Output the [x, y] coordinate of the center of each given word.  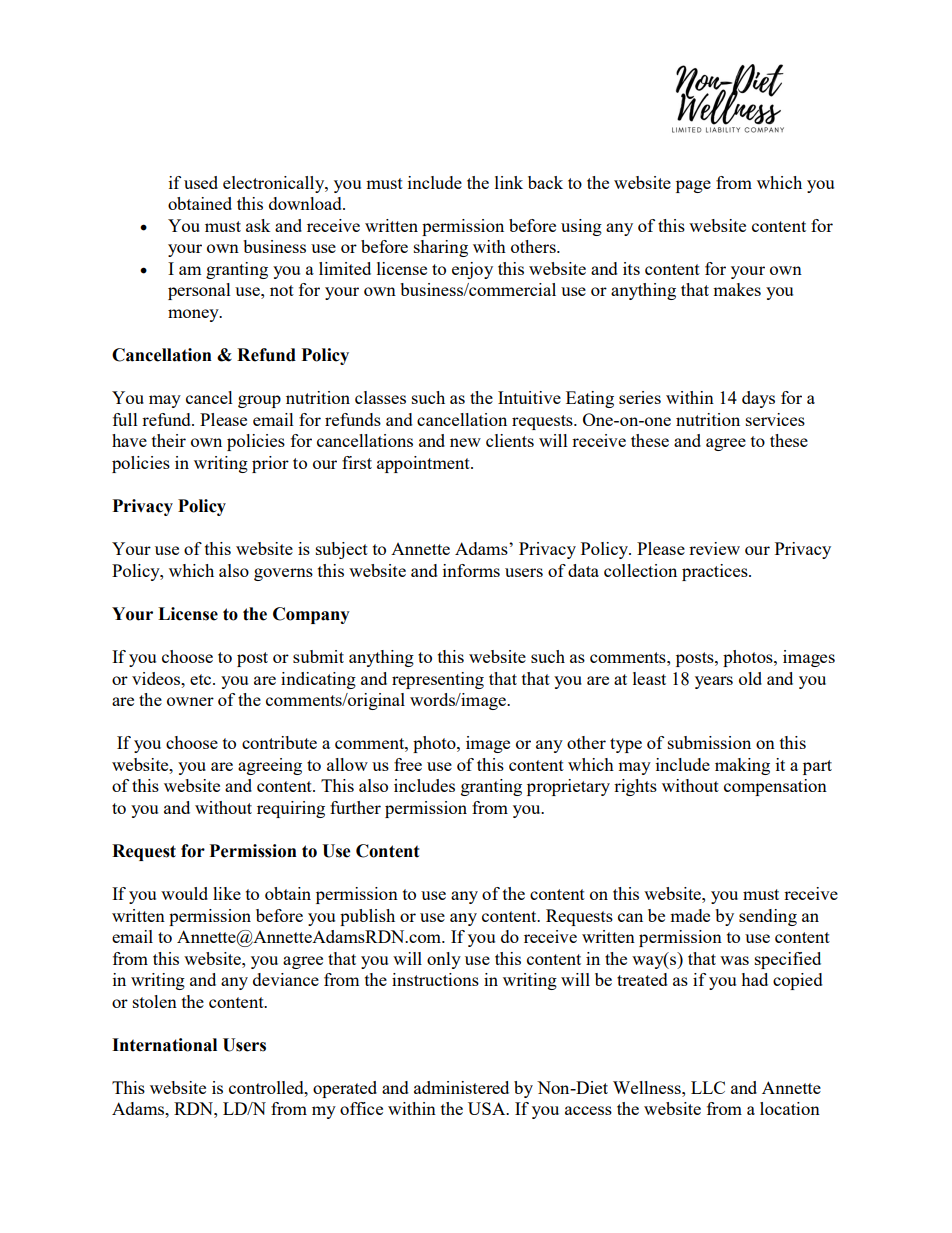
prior [270, 464]
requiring [291, 809]
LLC [708, 1087]
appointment [424, 464]
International [164, 1045]
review [714, 548]
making [742, 766]
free [408, 764]
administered [461, 1087]
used [201, 182]
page [693, 186]
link [509, 182]
